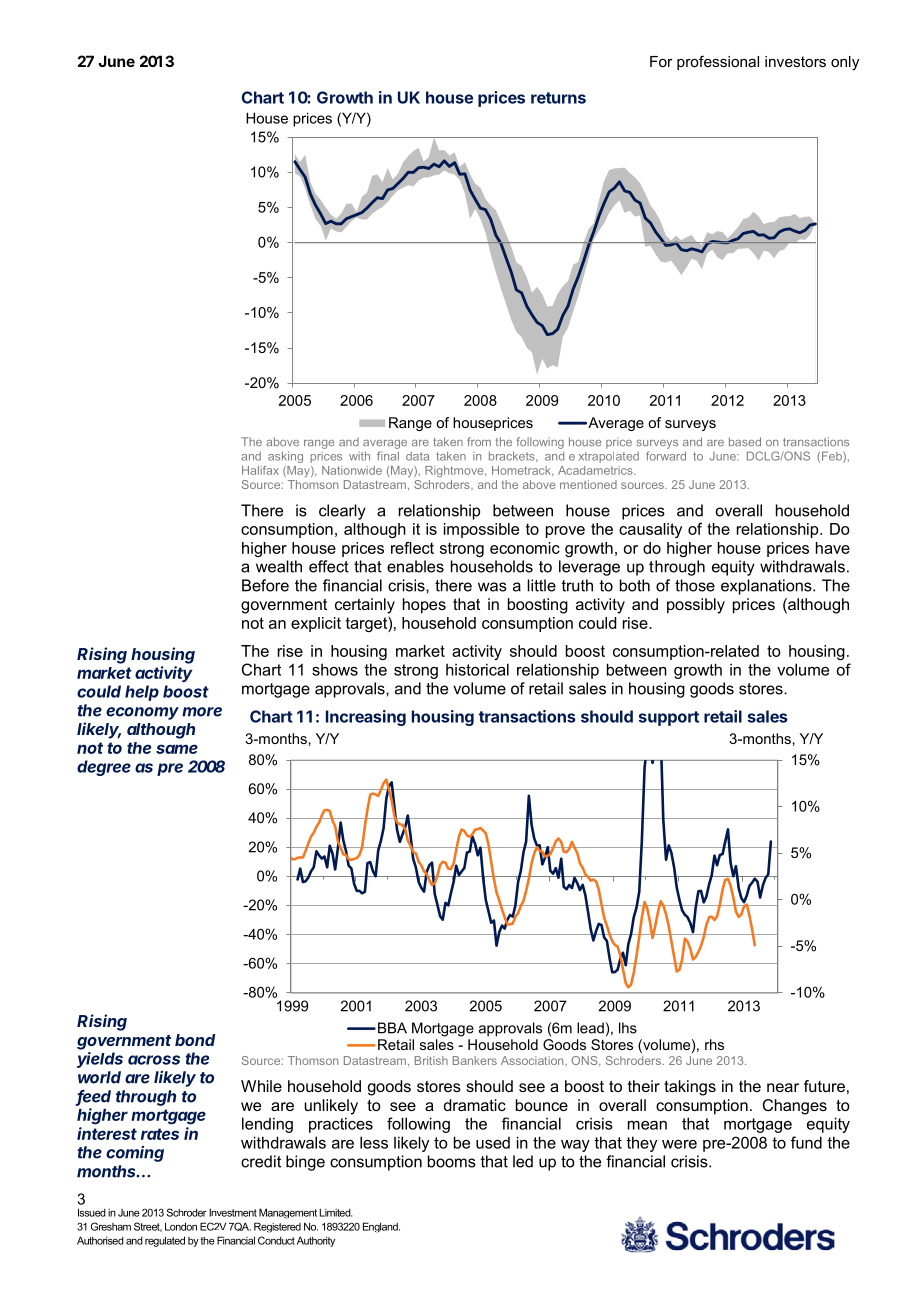 This page has height=1308, width=924. What do you see at coordinates (696, 606) in the page?
I see `possibly` at bounding box center [696, 606].
